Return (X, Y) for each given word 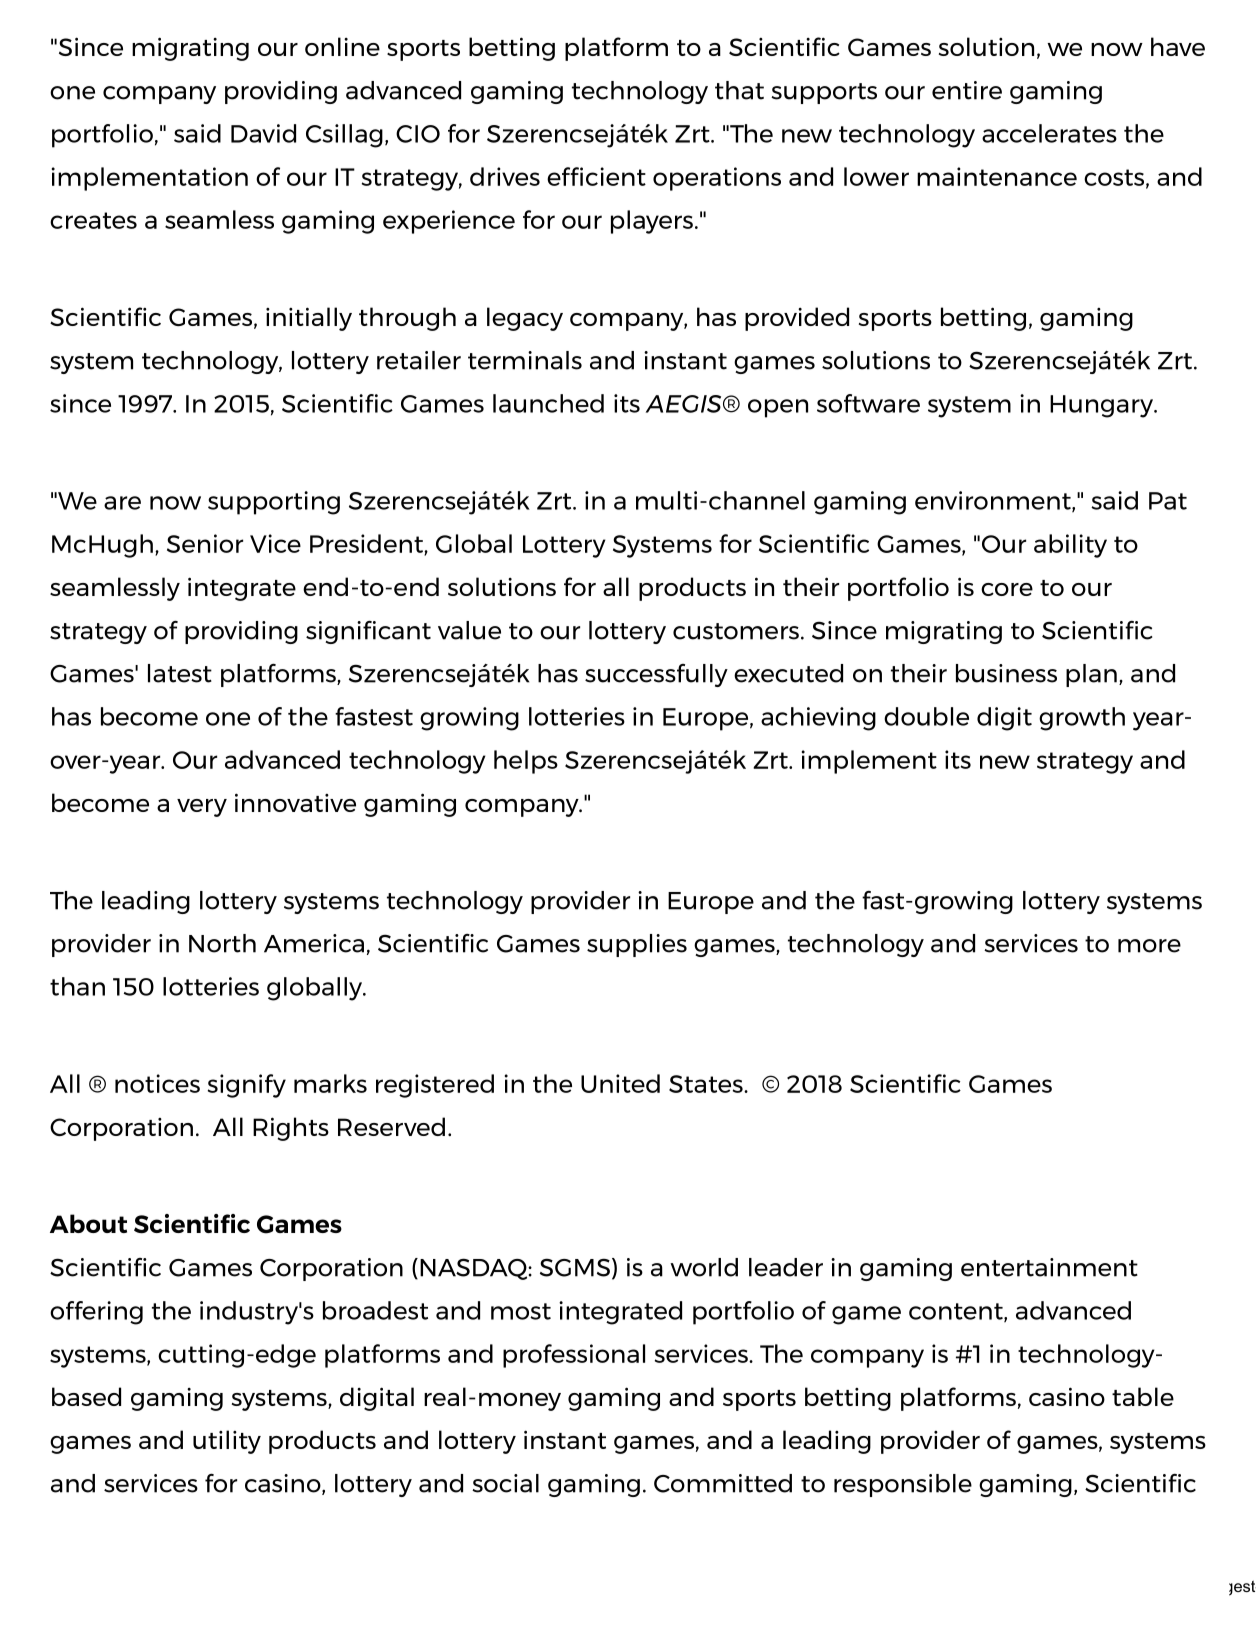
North (222, 943)
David (263, 133)
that (739, 90)
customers (736, 631)
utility (227, 1442)
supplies (637, 945)
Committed (723, 1483)
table (1143, 1396)
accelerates (1049, 133)
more (1149, 946)
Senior (205, 543)
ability (1070, 546)
